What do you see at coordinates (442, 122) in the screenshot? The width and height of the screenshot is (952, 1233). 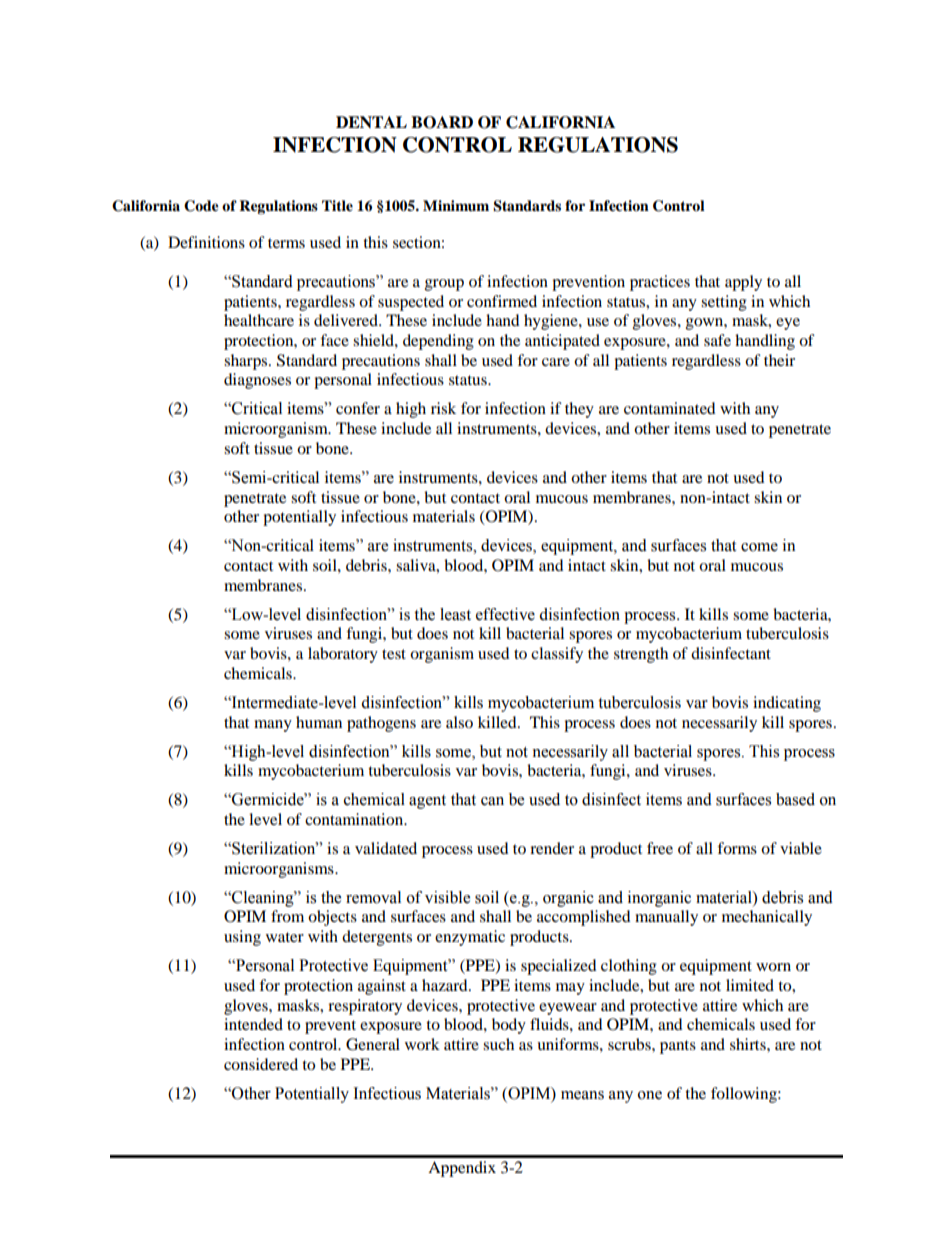 I see `BOARD` at bounding box center [442, 122].
